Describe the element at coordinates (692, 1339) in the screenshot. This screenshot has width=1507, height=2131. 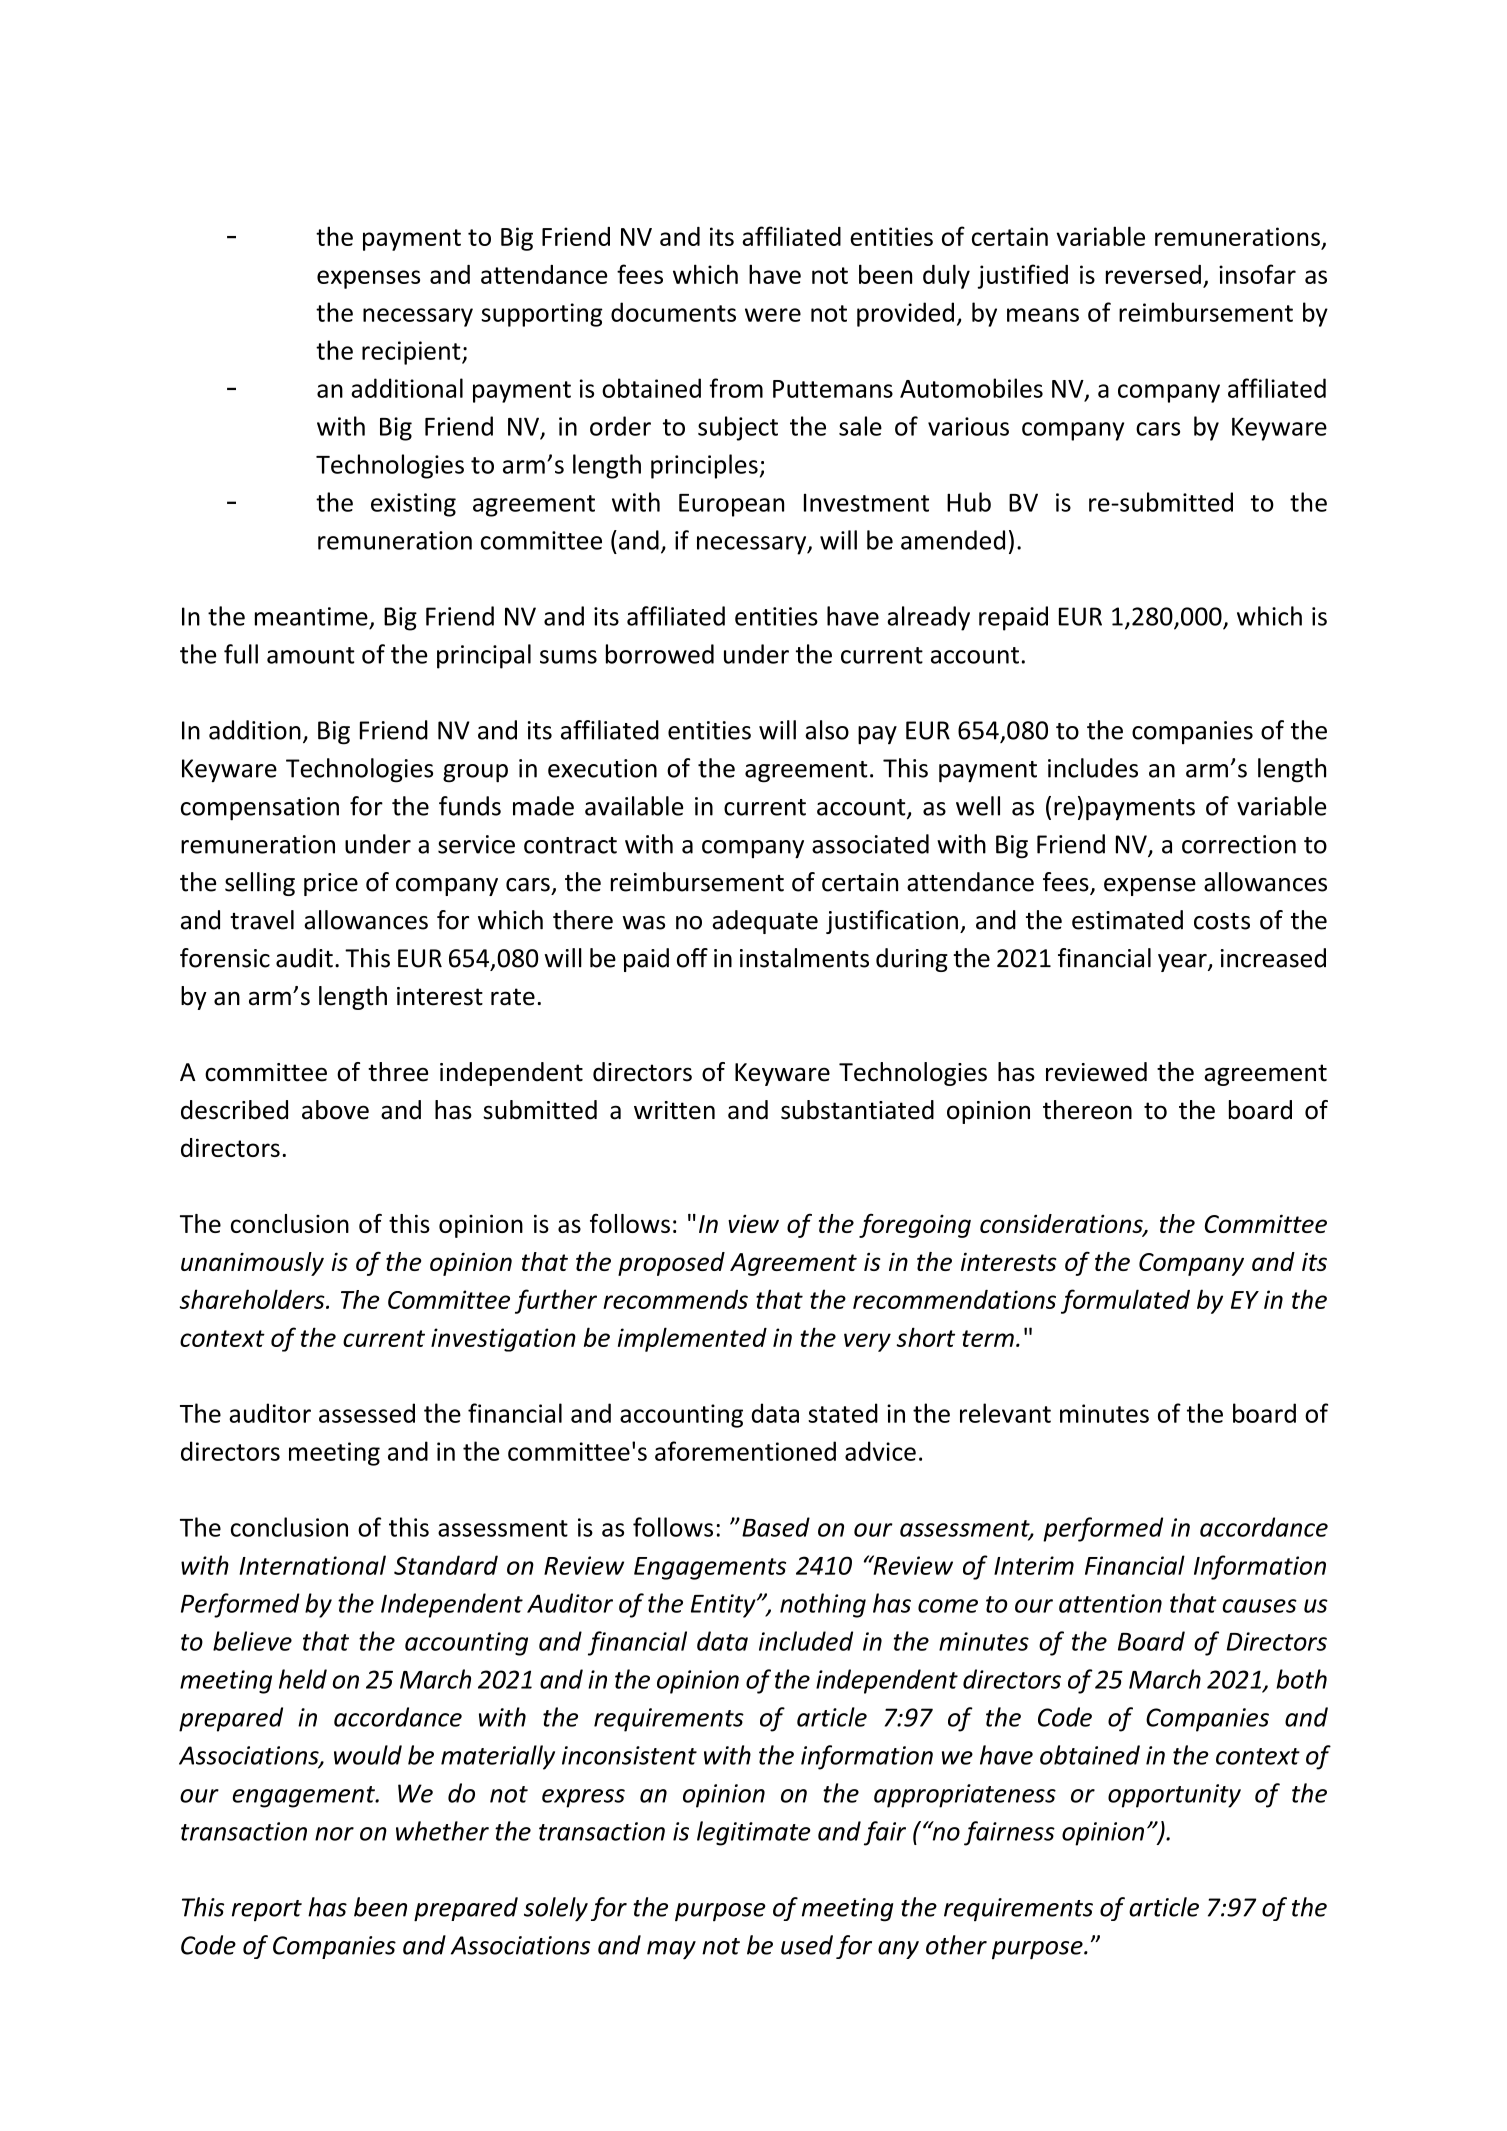
I see `implemented` at that location.
